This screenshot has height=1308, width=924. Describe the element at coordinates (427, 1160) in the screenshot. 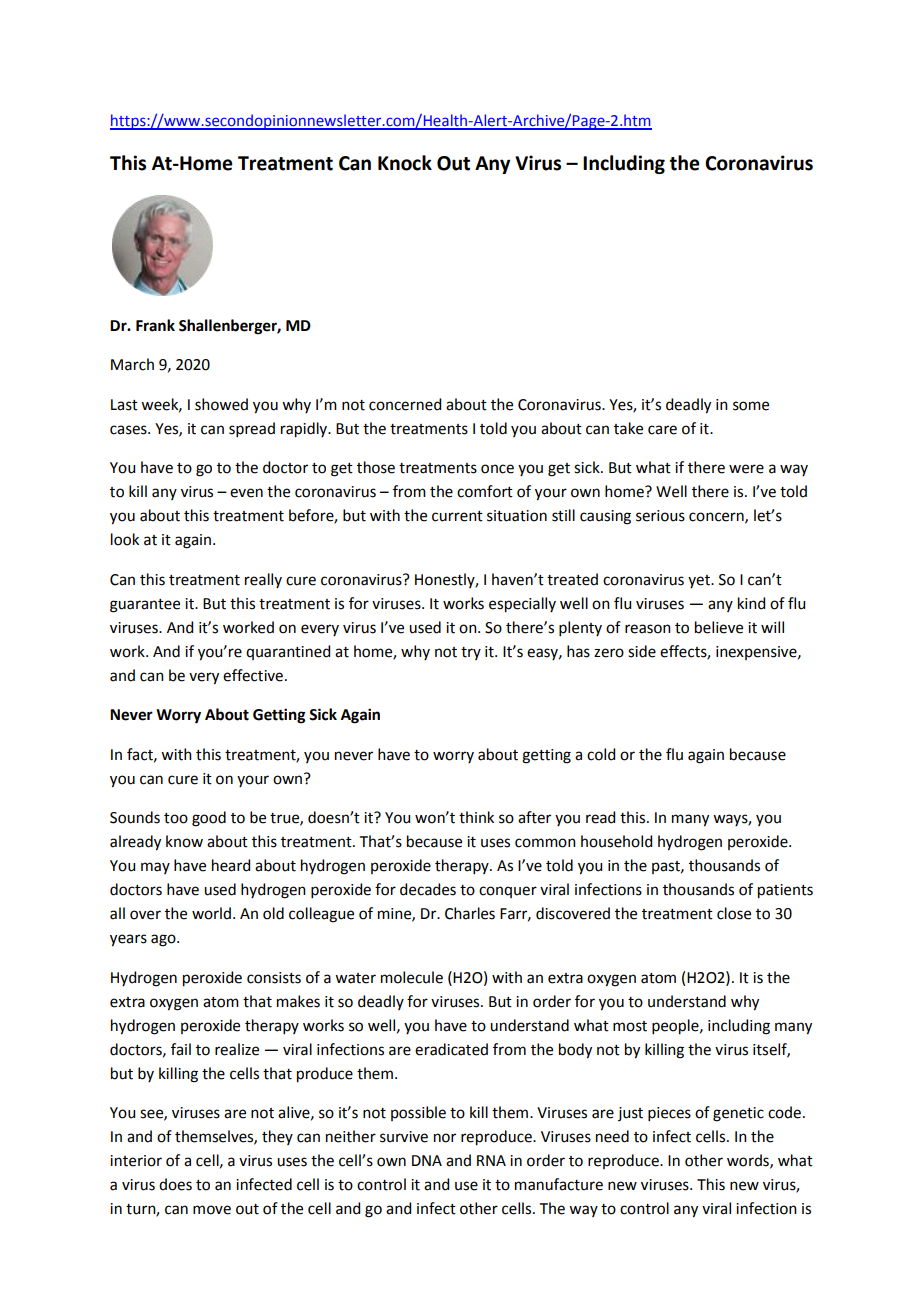

I see `DNA` at that location.
